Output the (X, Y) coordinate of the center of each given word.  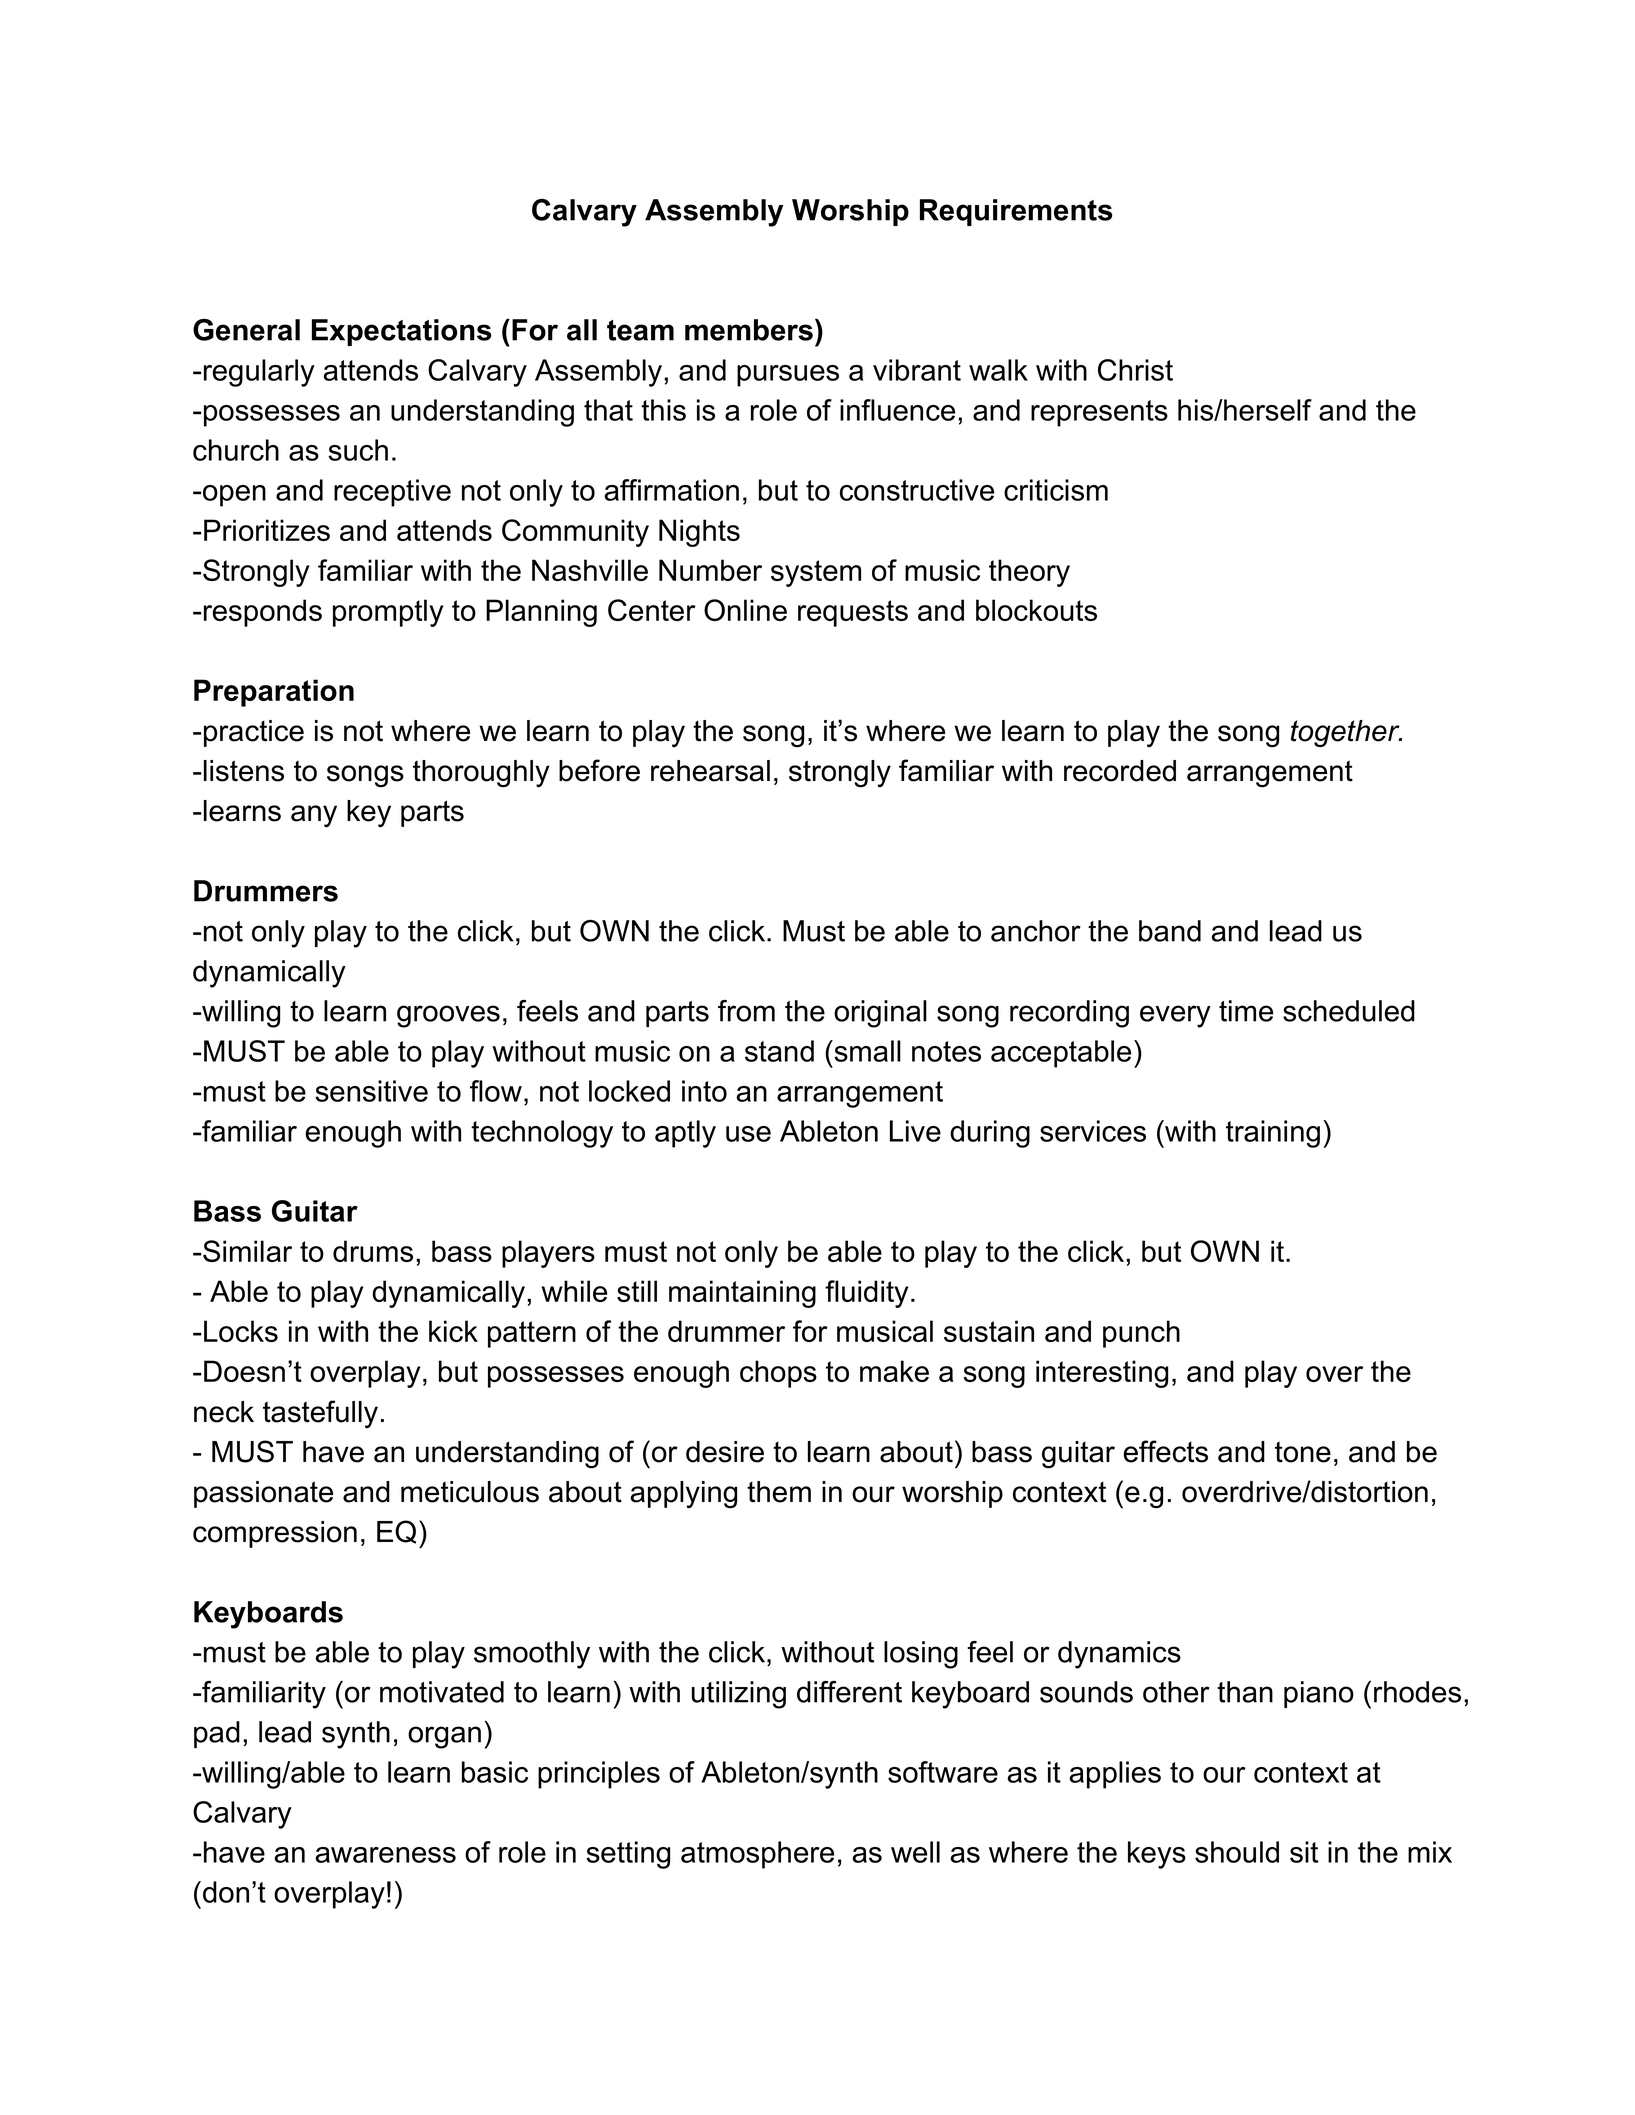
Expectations (402, 332)
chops (778, 1374)
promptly (388, 613)
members (749, 330)
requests (853, 613)
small (866, 1051)
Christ (1135, 370)
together (1346, 733)
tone (1303, 1452)
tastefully (320, 1414)
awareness (385, 1855)
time (1246, 1011)
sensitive (371, 1091)
